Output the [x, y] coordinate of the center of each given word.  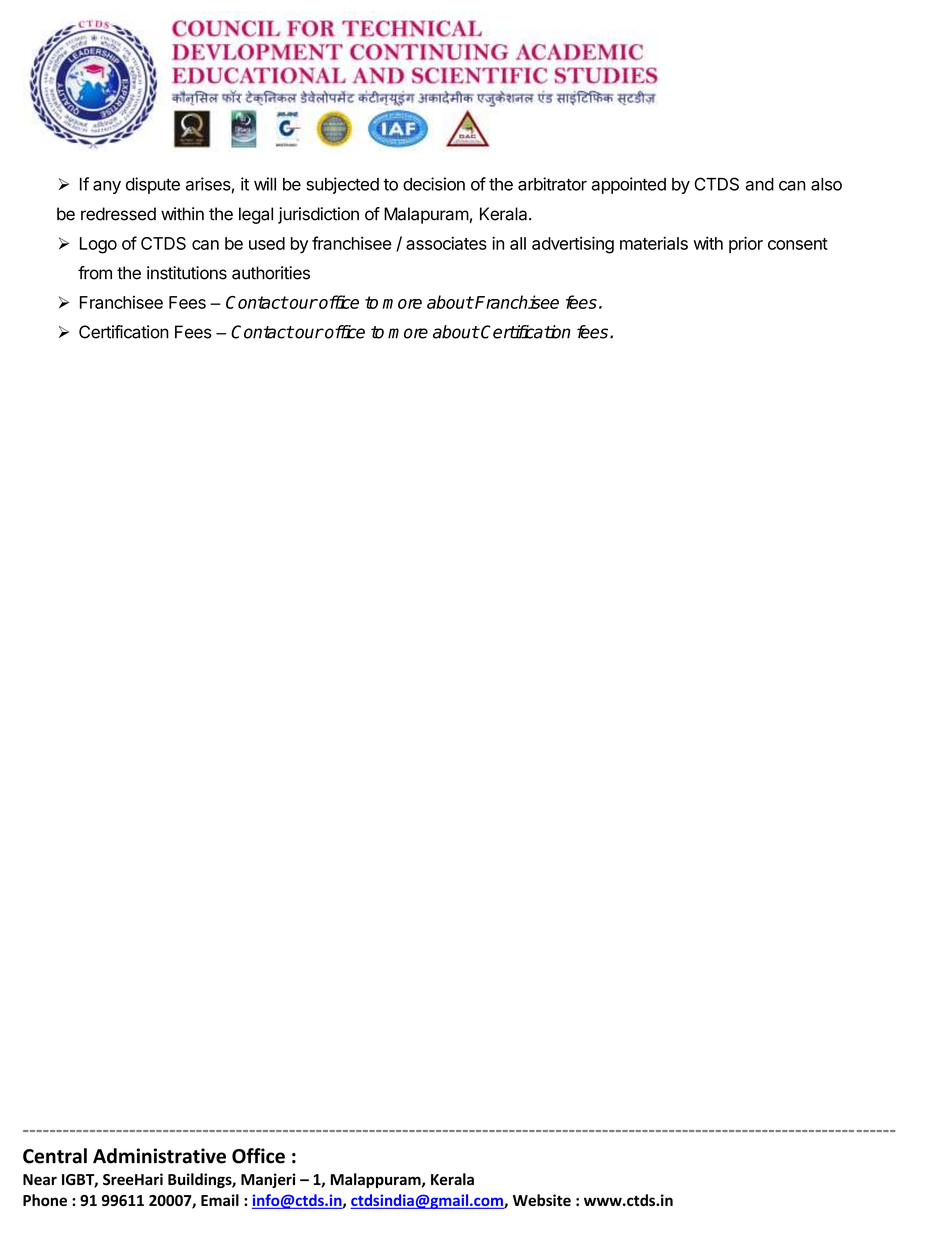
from [95, 273]
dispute [153, 185]
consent [798, 244]
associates [446, 243]
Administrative [159, 1156]
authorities [271, 273]
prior [746, 244]
